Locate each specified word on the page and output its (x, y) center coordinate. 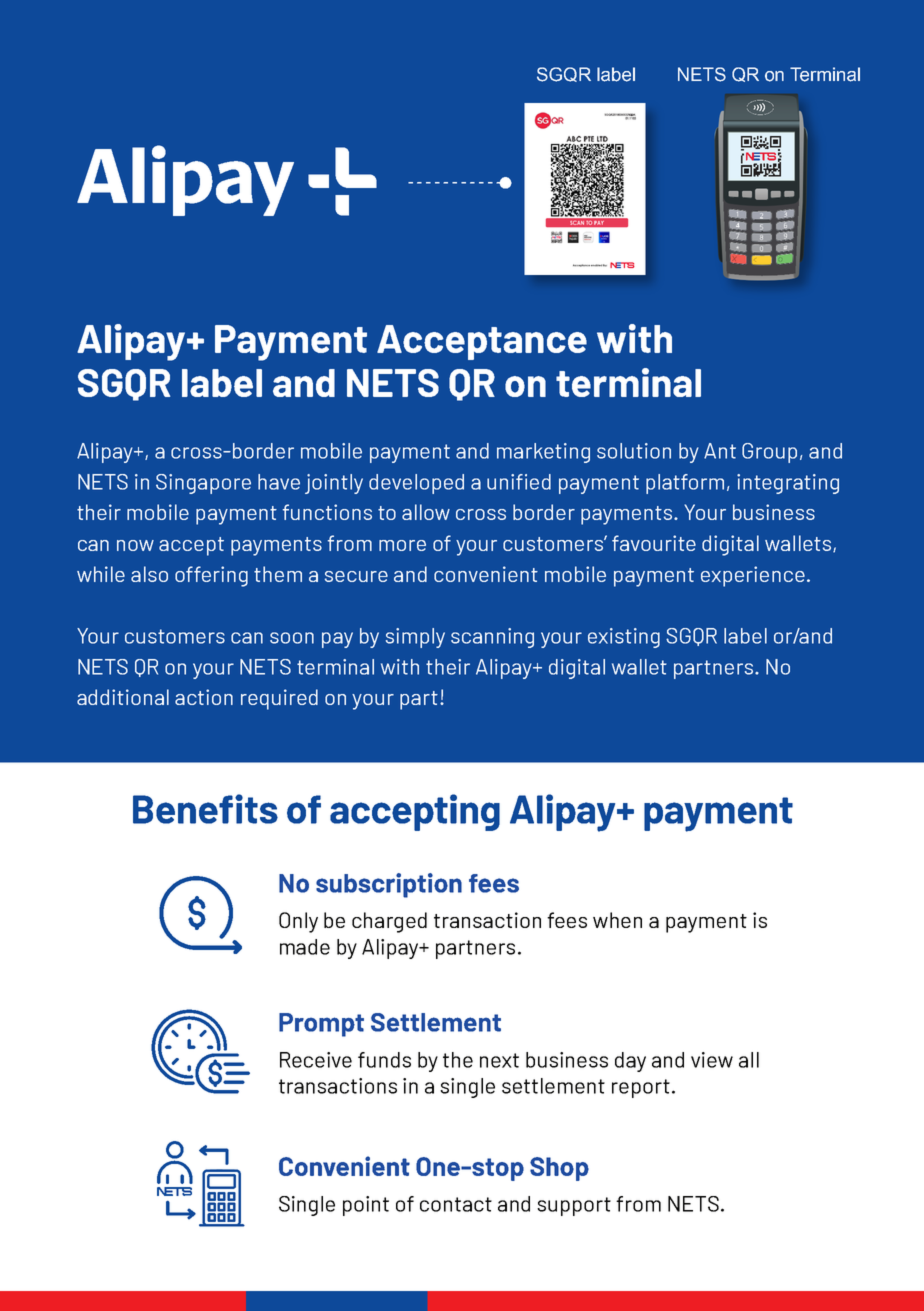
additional (123, 697)
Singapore (203, 484)
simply (415, 638)
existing (624, 638)
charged (389, 922)
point (366, 1206)
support (574, 1206)
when (617, 920)
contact (456, 1204)
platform (685, 484)
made (305, 947)
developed (416, 484)
